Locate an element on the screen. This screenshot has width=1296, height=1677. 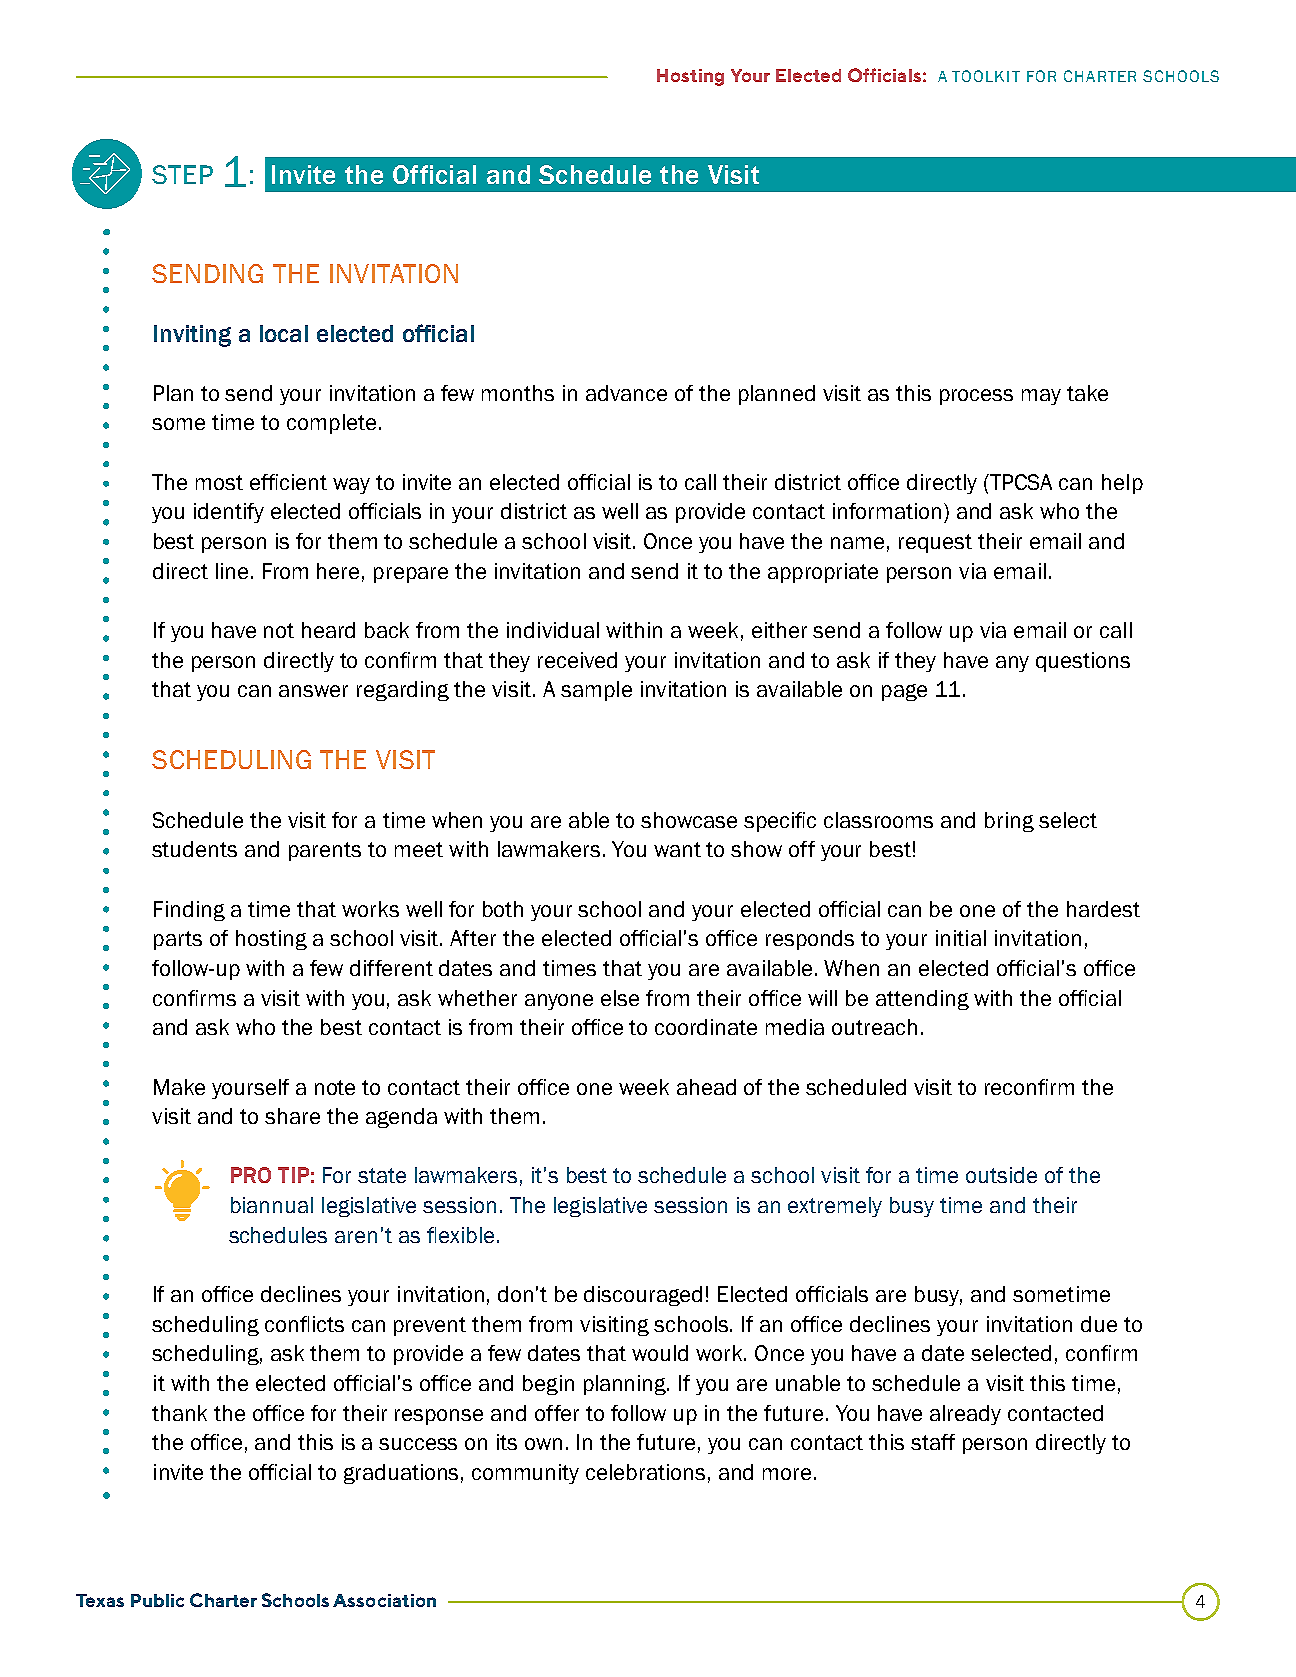
TOOLKIT is located at coordinates (986, 76).
